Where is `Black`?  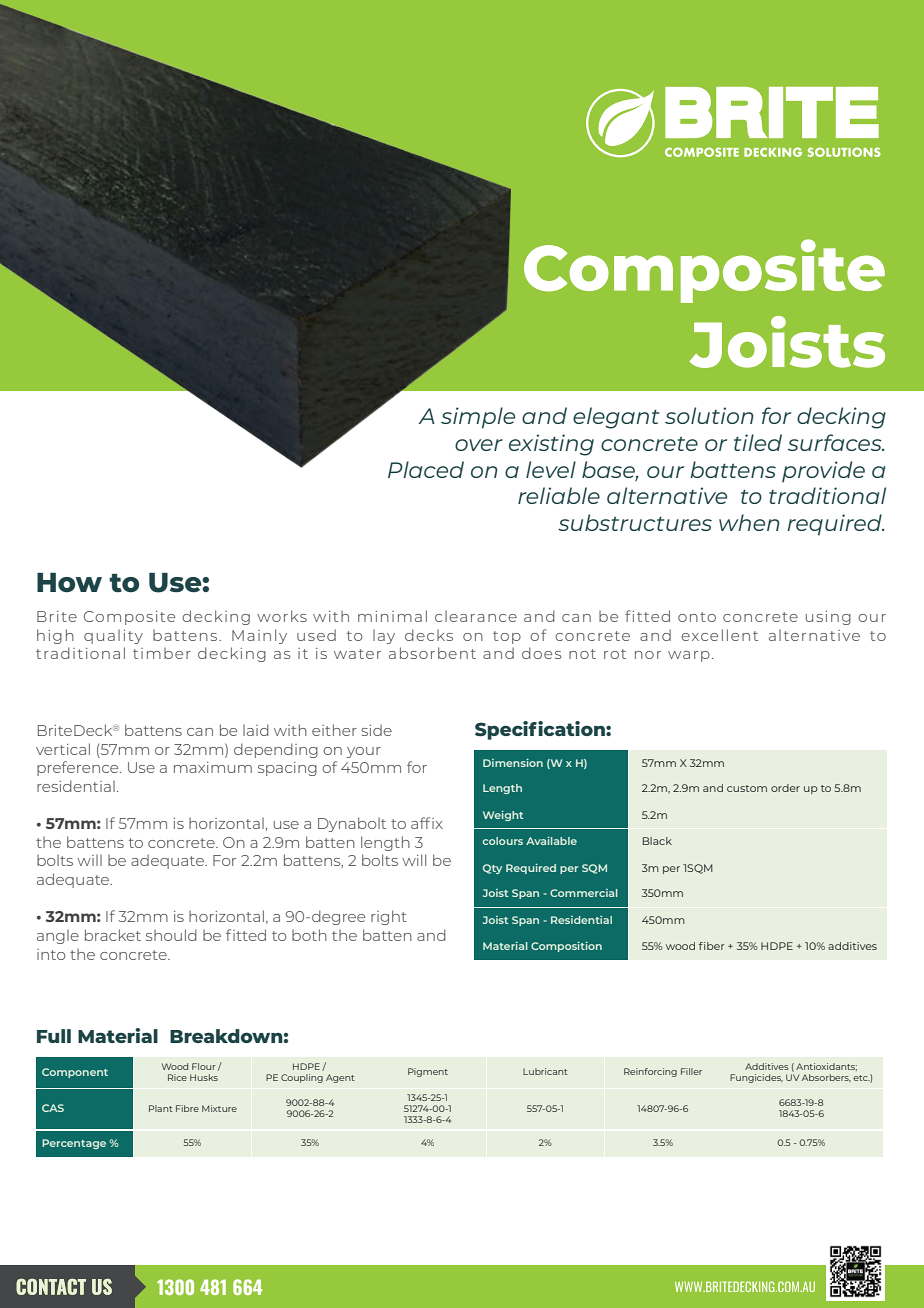 Black is located at coordinates (657, 841).
